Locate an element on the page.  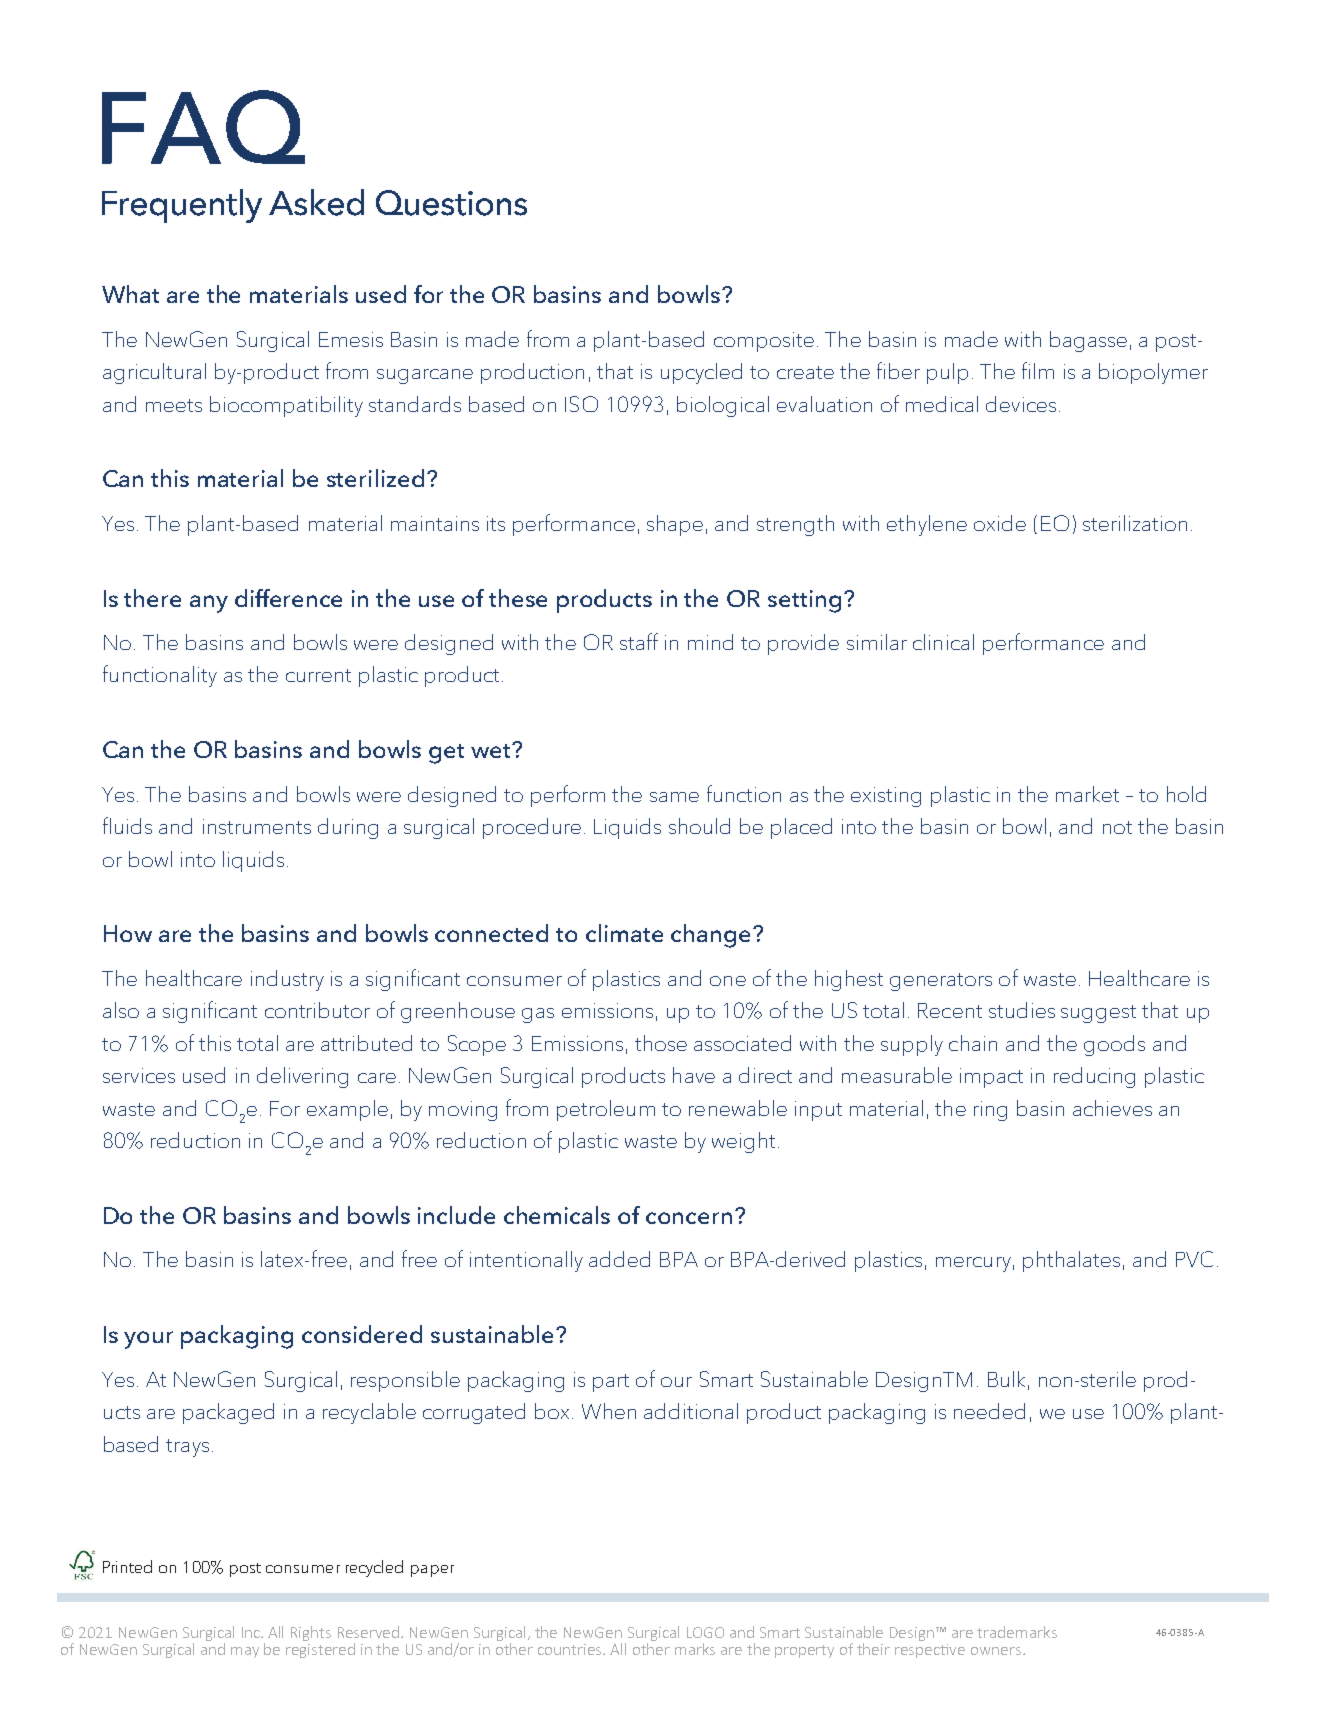
biopolymer is located at coordinates (1153, 373).
